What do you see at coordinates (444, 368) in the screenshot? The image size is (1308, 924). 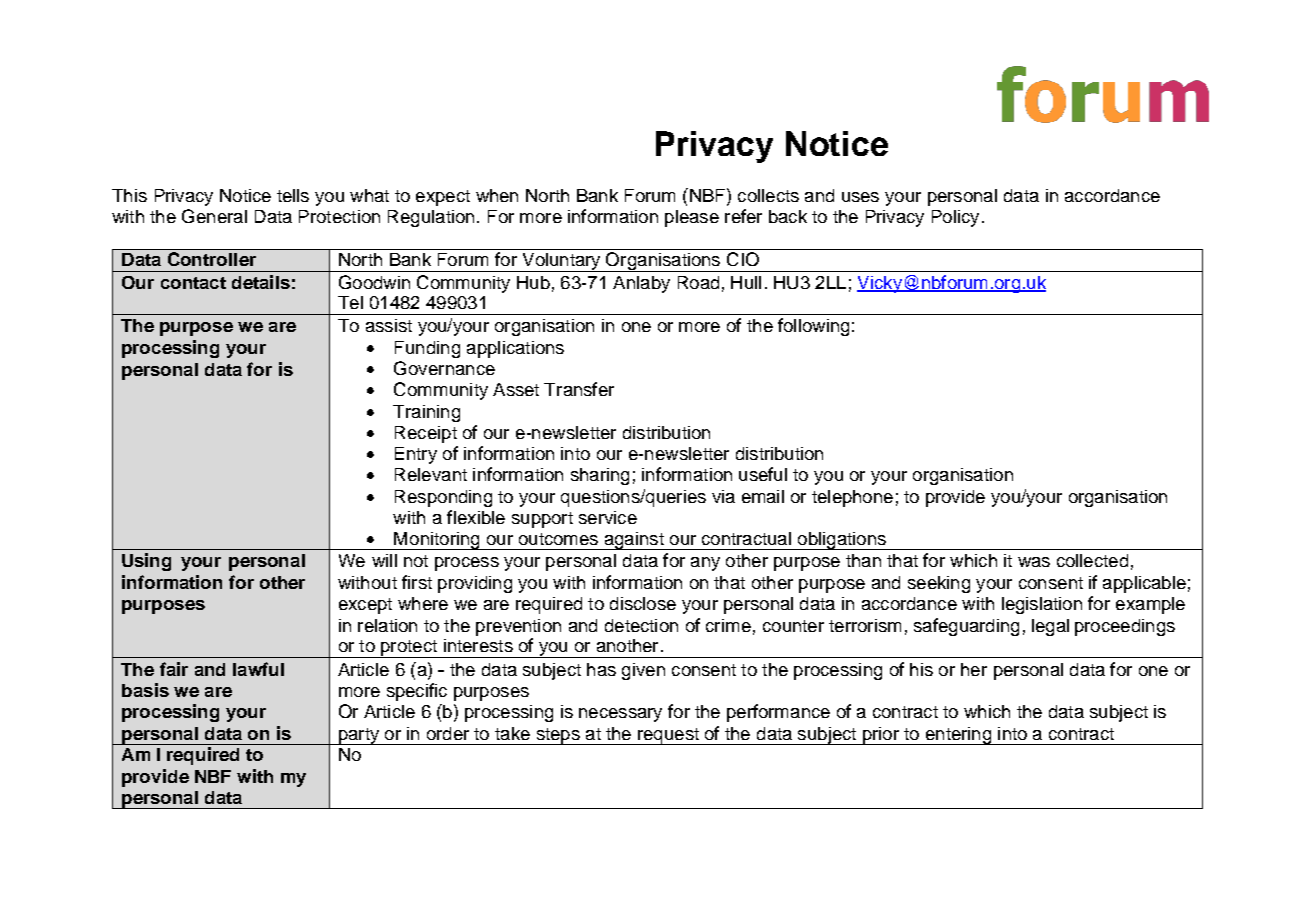 I see `Governance` at bounding box center [444, 368].
